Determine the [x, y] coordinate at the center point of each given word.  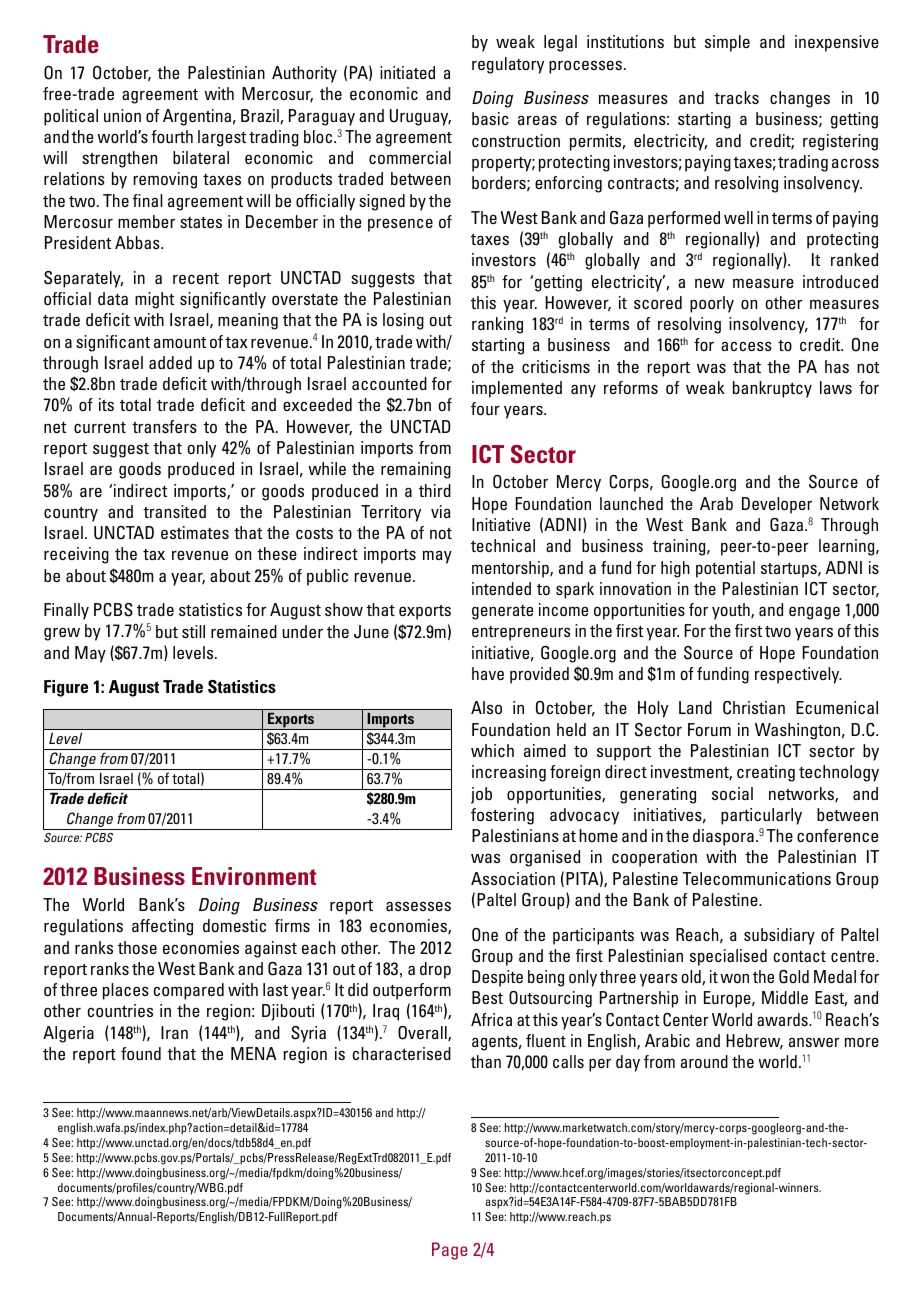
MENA [254, 1053]
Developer [777, 505]
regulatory [508, 65]
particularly [761, 816]
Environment [254, 876]
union [122, 115]
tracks [736, 97]
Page [450, 1251]
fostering [502, 816]
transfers [164, 426]
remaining [416, 470]
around [704, 1061]
